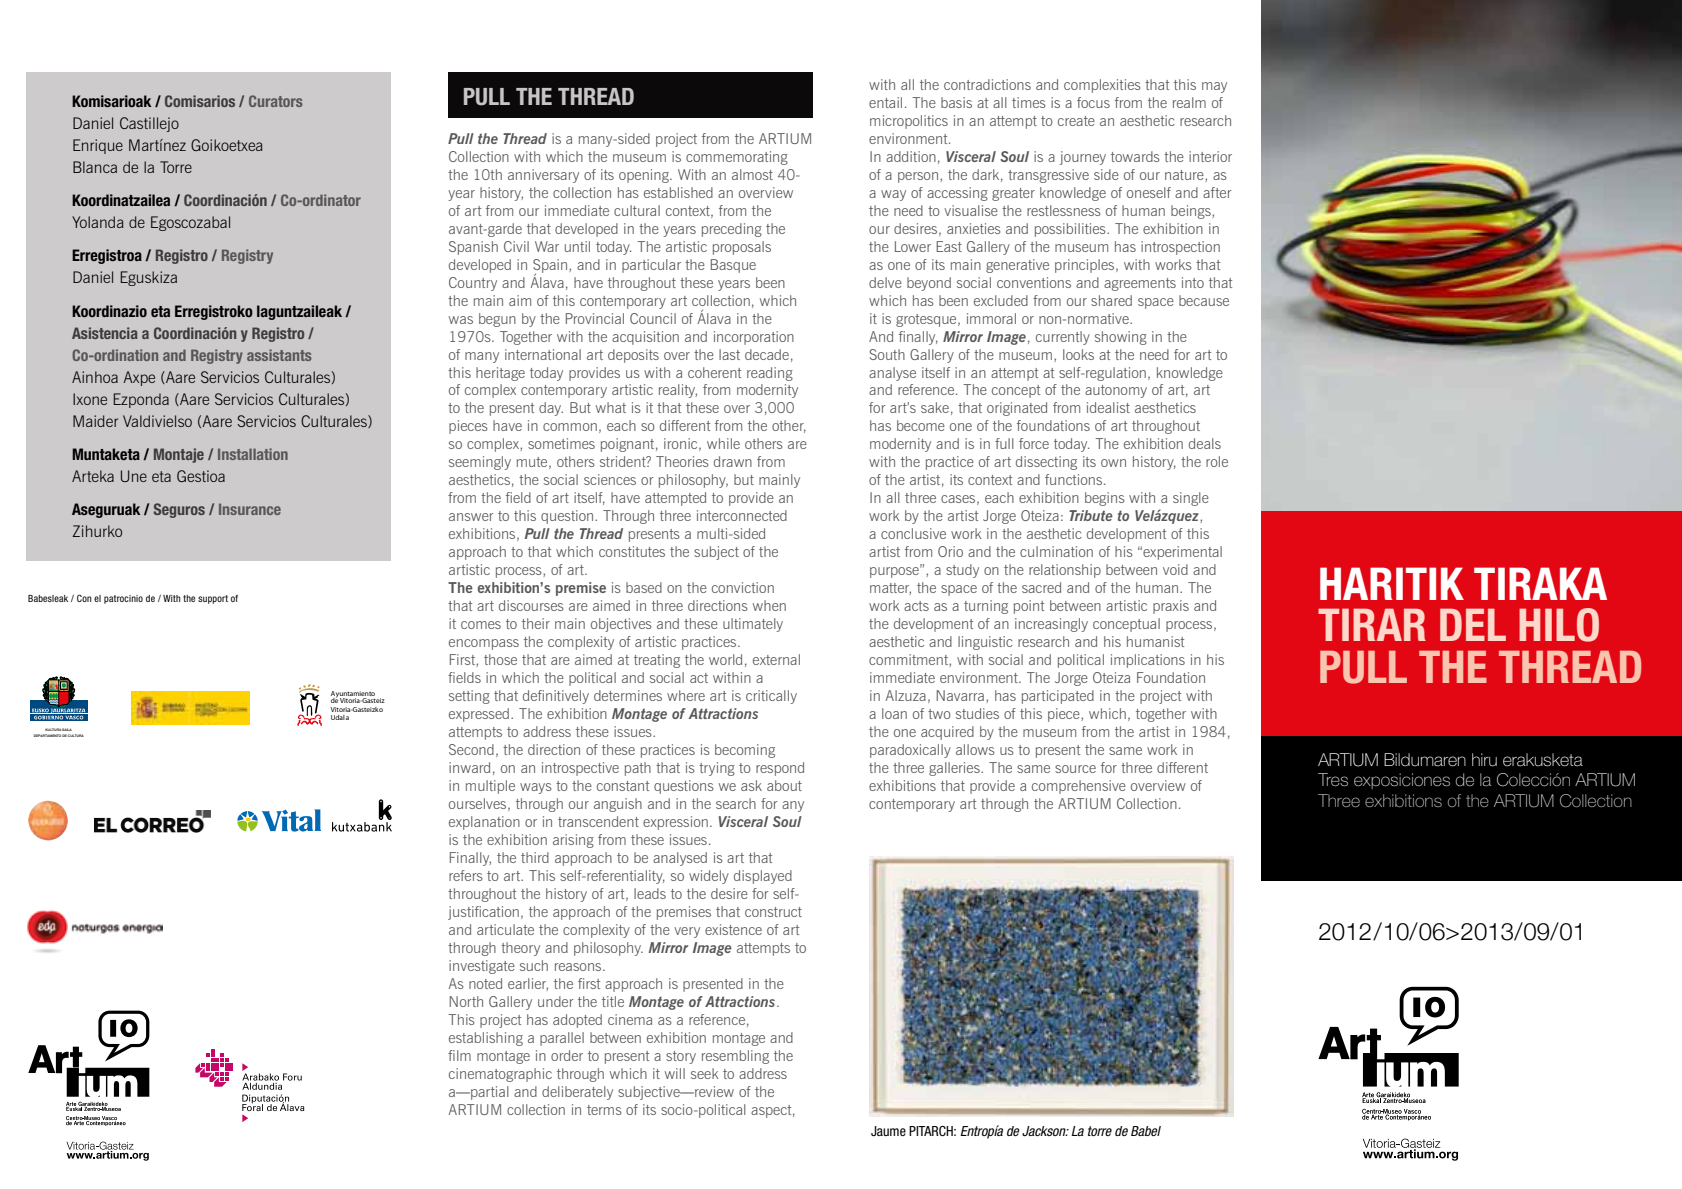 The height and width of the page is (1189, 1682). Describe the element at coordinates (275, 101) in the page. I see `Curators` at that location.
